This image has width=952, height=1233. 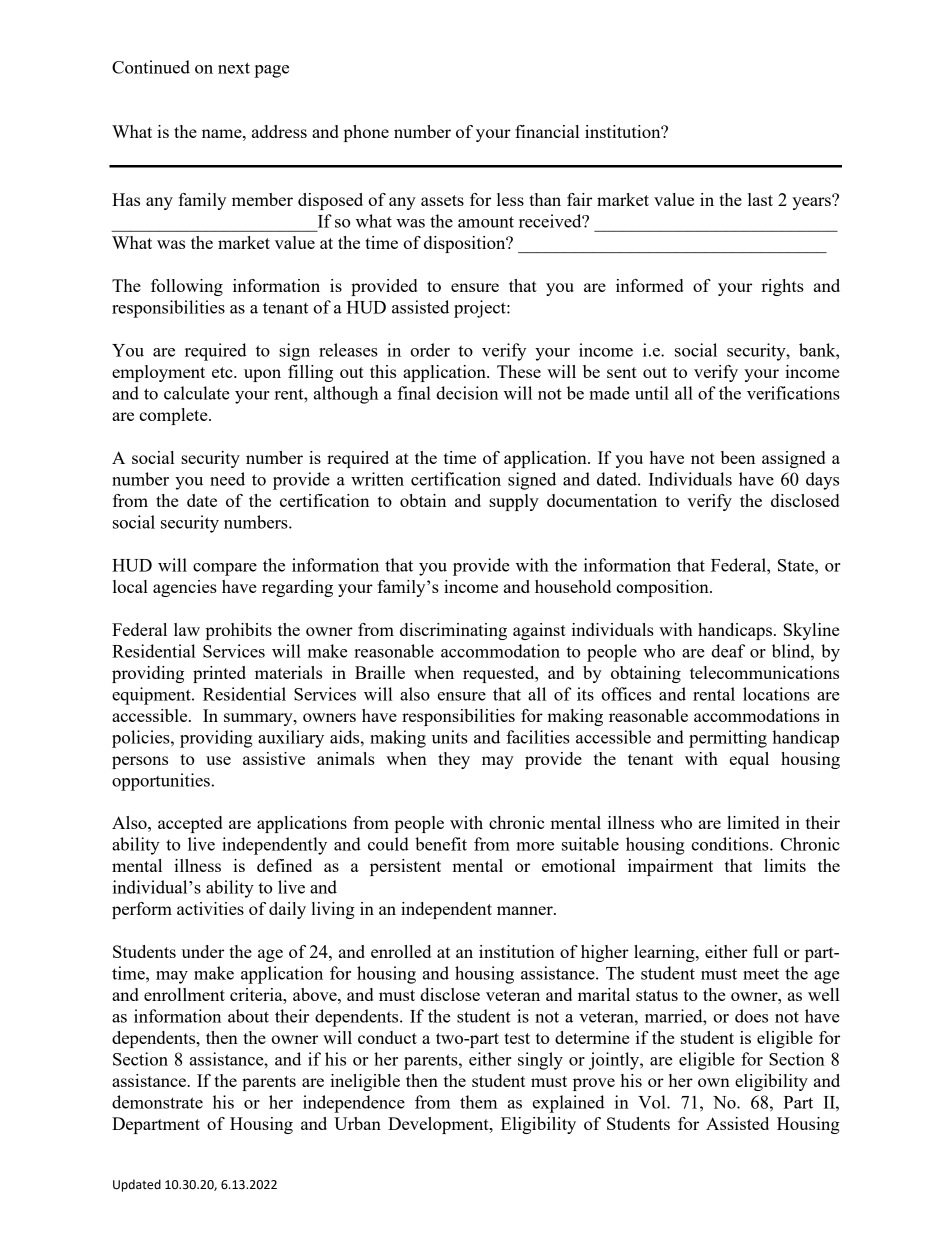 I want to click on agencies, so click(x=185, y=588).
